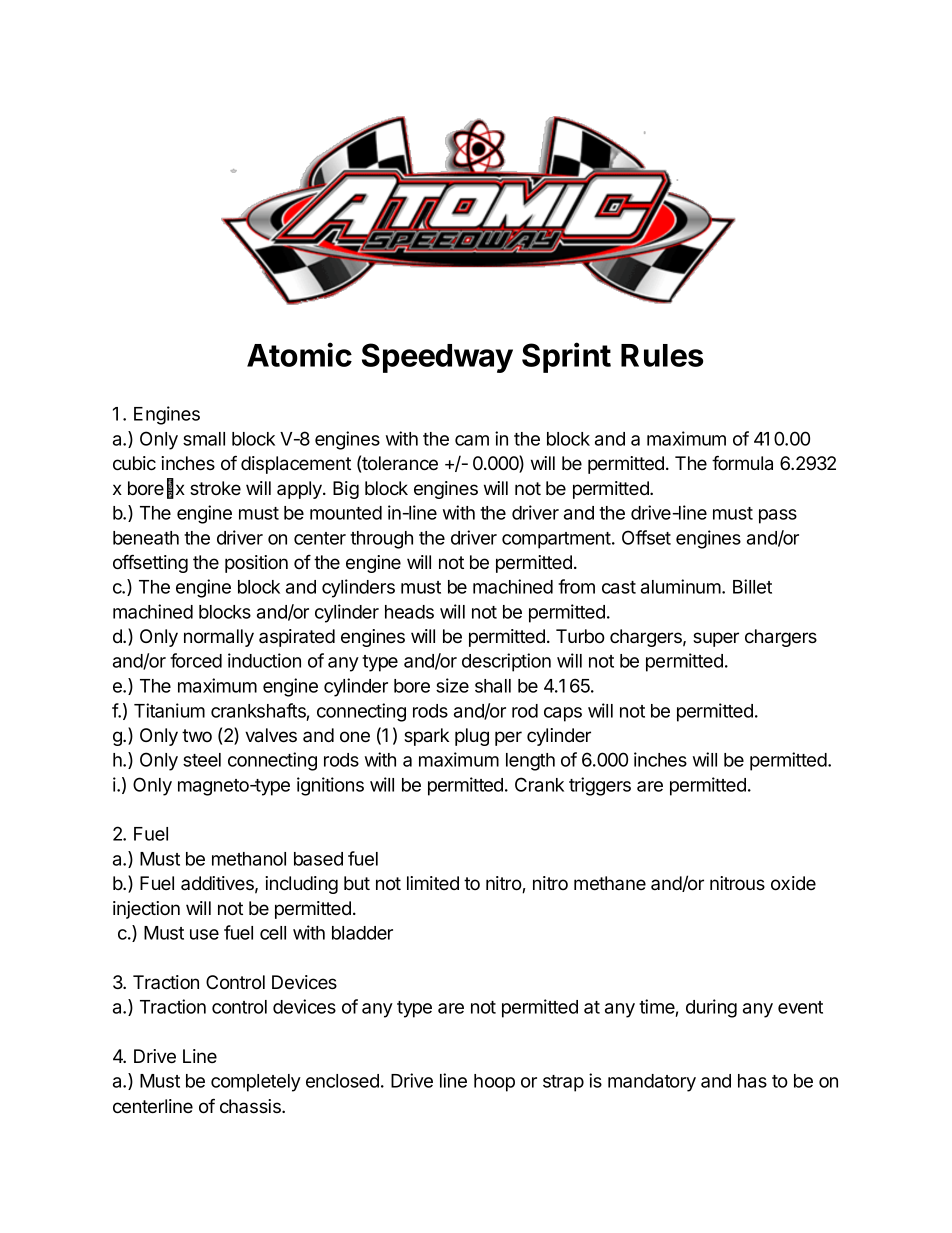 This screenshot has width=952, height=1233. Describe the element at coordinates (381, 540) in the screenshot. I see `through` at that location.
